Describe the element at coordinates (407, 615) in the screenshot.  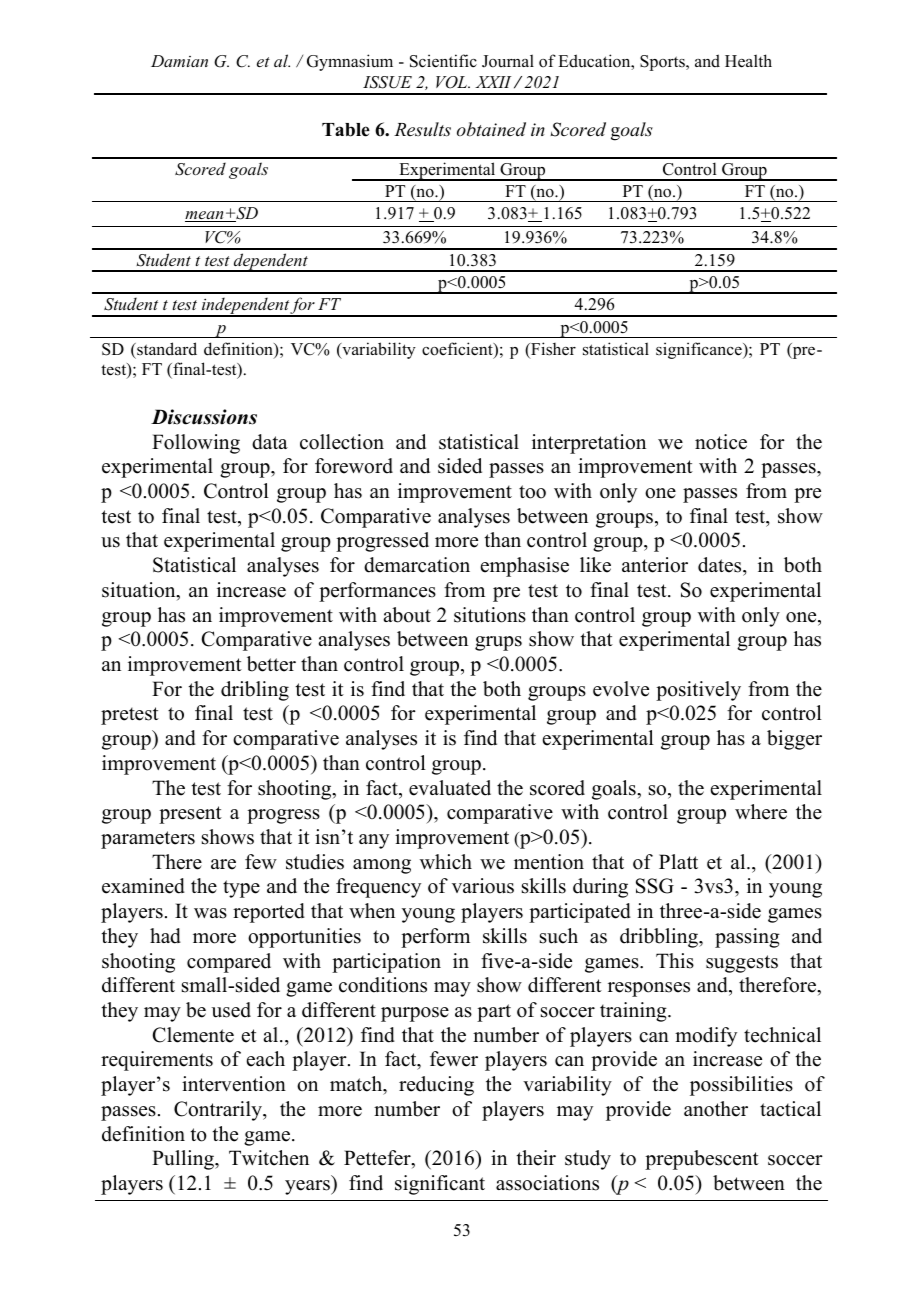
I see `about` at that location.
